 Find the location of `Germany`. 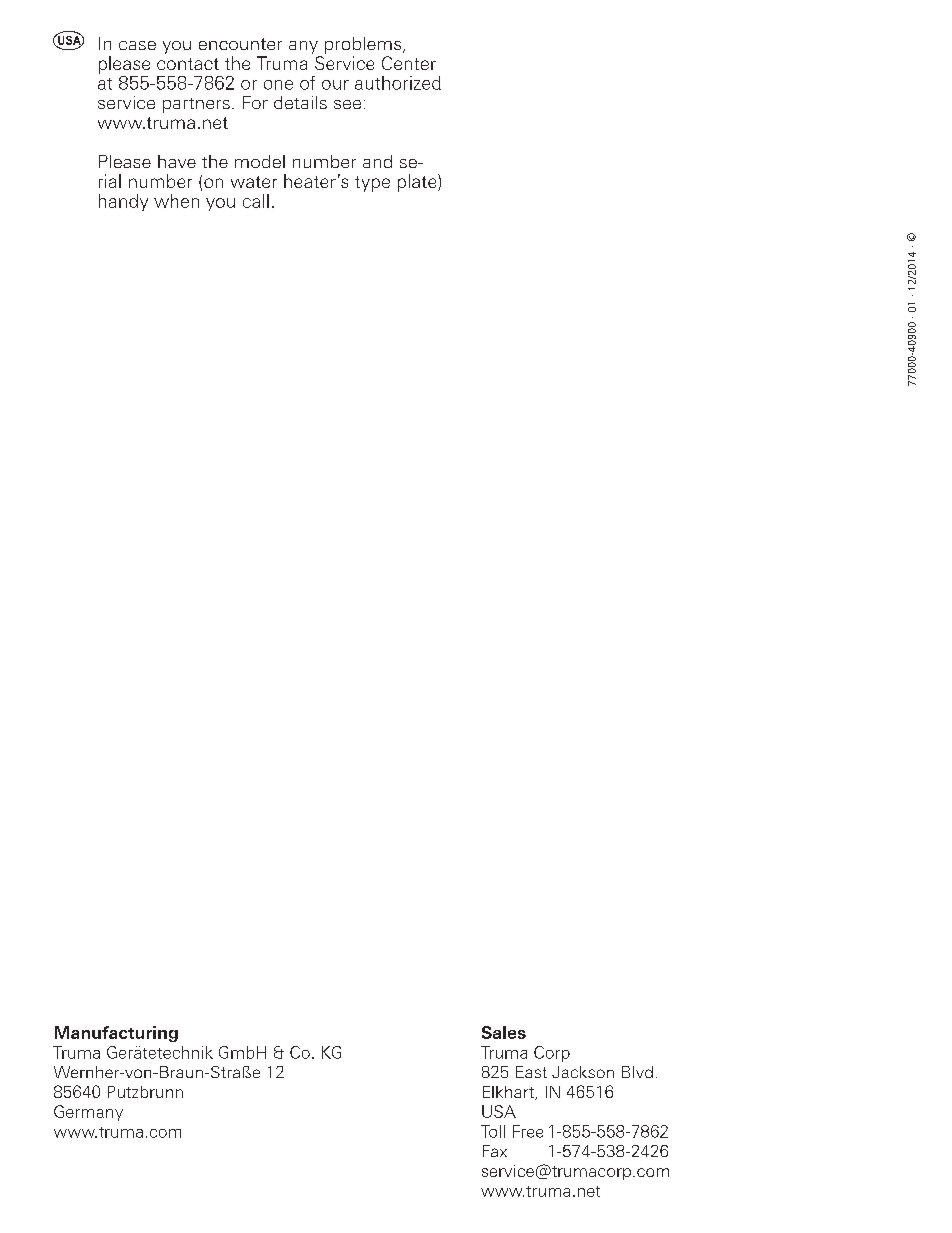

Germany is located at coordinates (88, 1113).
